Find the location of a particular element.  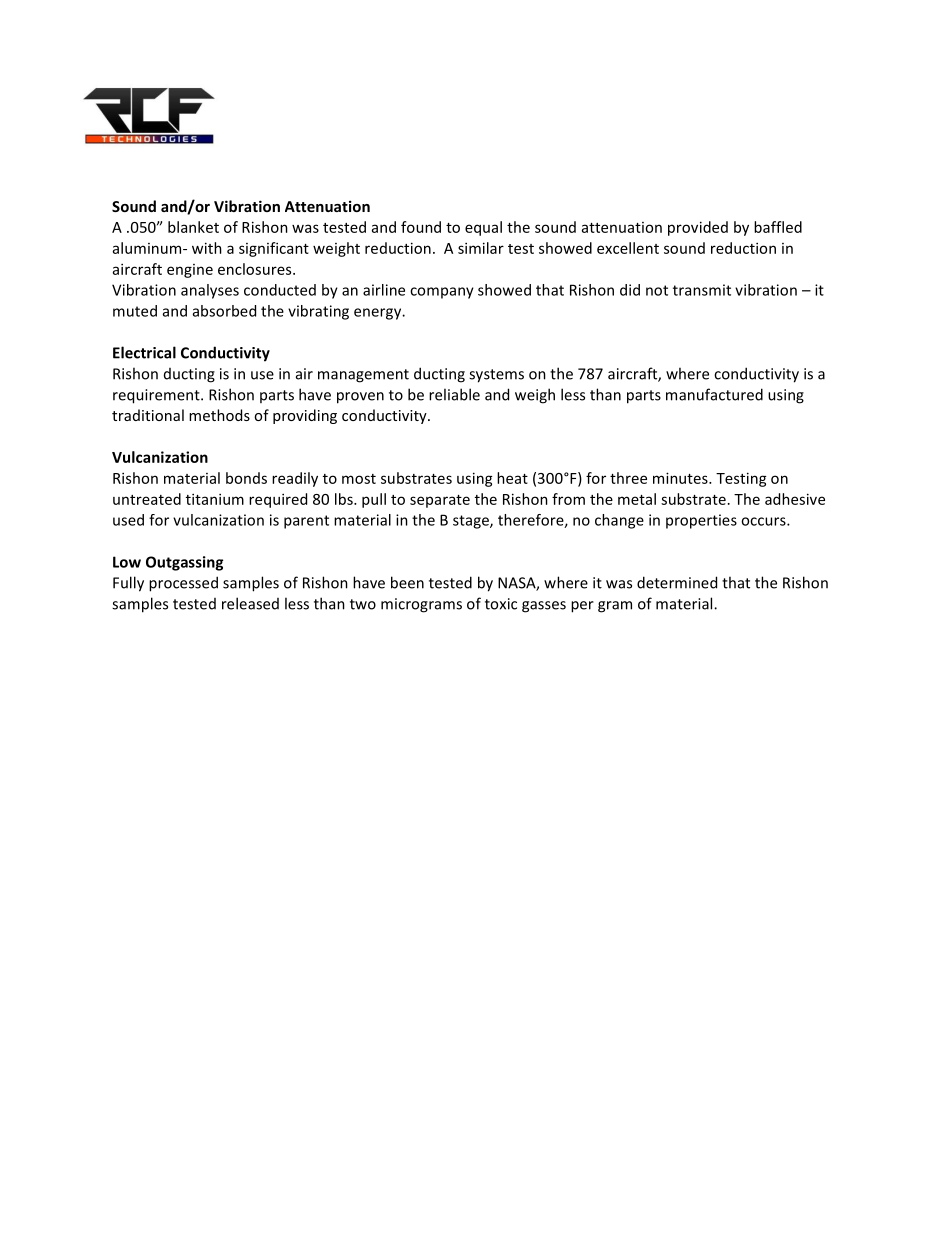

processed is located at coordinates (183, 584).
